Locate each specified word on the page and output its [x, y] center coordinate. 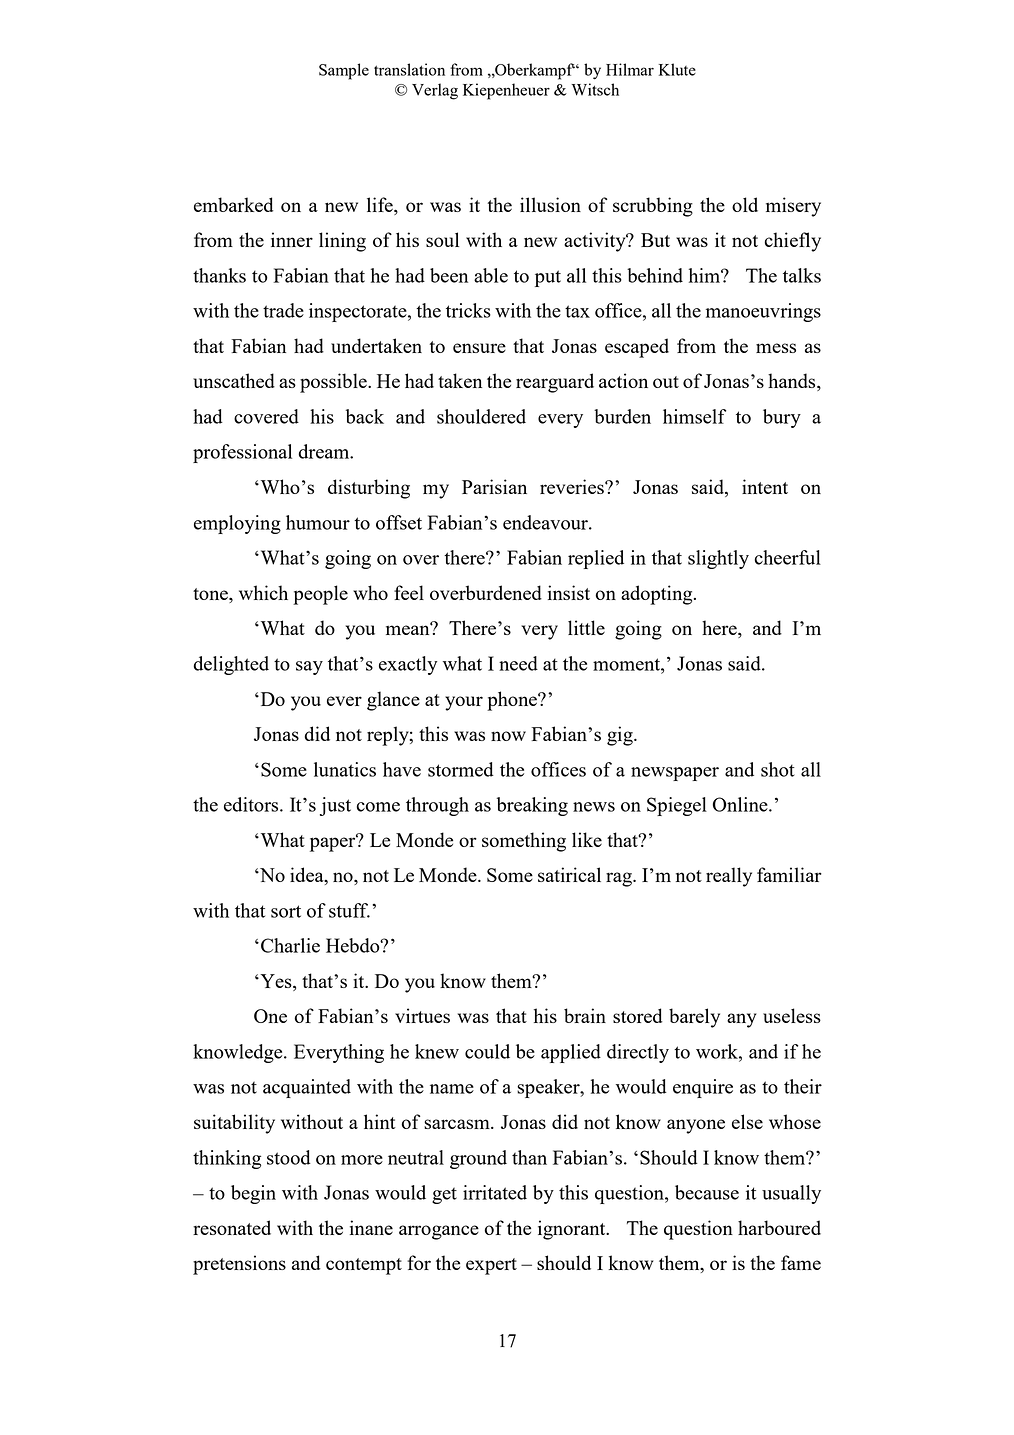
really [729, 877]
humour [318, 522]
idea [308, 876]
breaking [532, 806]
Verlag [435, 91]
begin [253, 1194]
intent [765, 486]
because [707, 1192]
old [745, 204]
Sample [344, 71]
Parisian [494, 486]
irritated [495, 1192]
